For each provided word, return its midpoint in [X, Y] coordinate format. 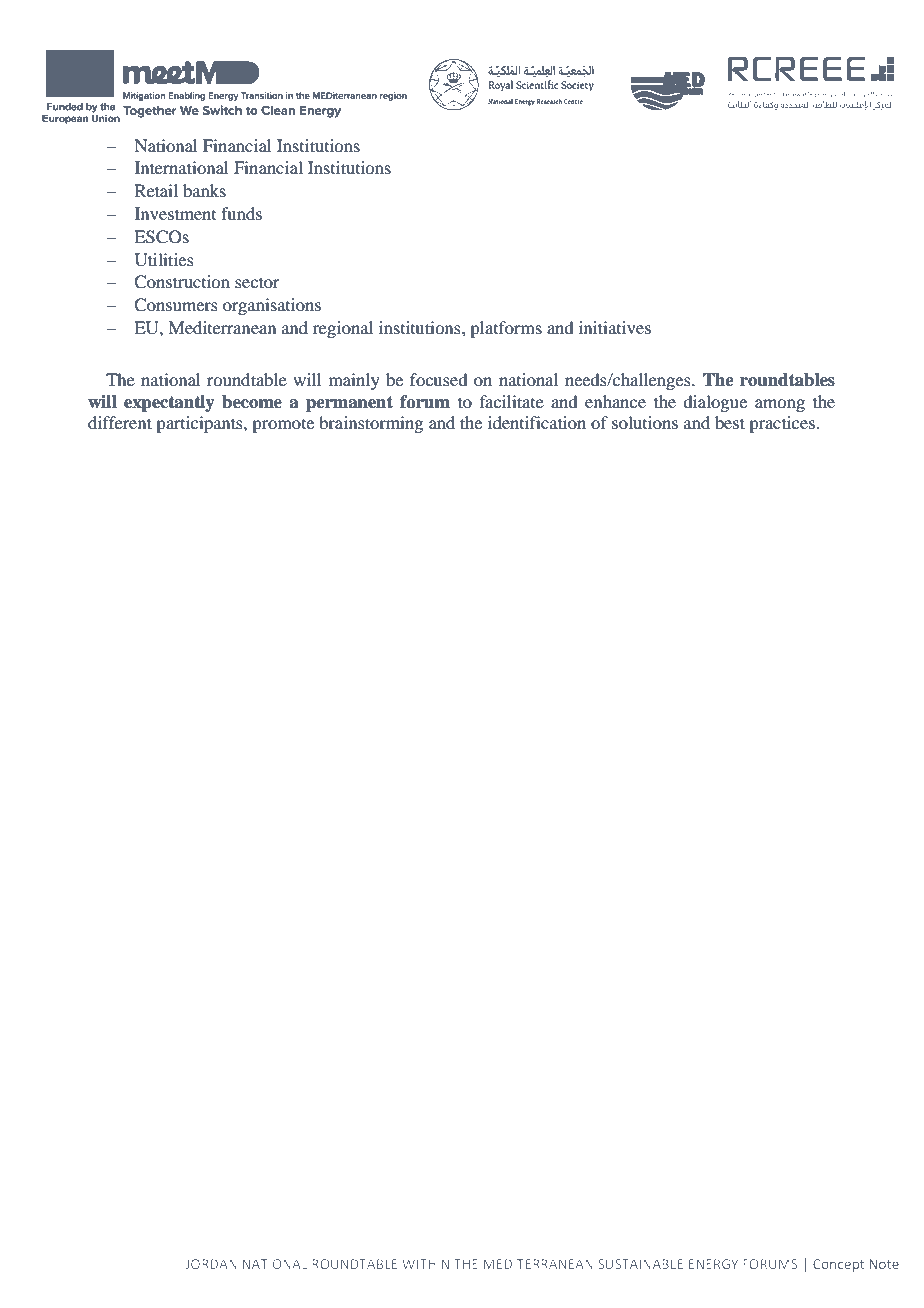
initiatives [615, 327]
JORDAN [211, 1264]
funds [241, 213]
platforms [506, 329]
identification [537, 422]
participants [200, 424]
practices [782, 424]
